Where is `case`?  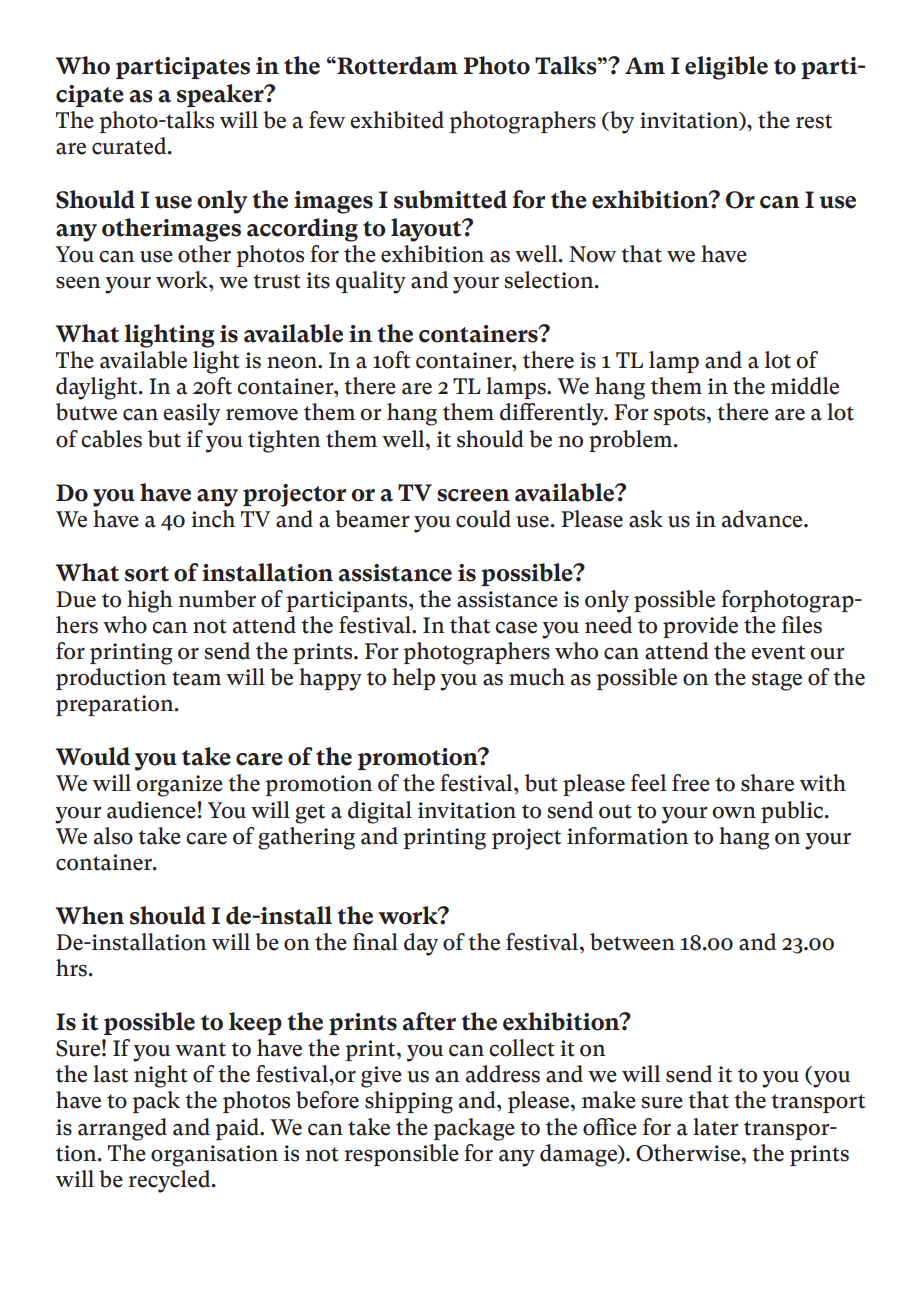
case is located at coordinates (516, 627).
